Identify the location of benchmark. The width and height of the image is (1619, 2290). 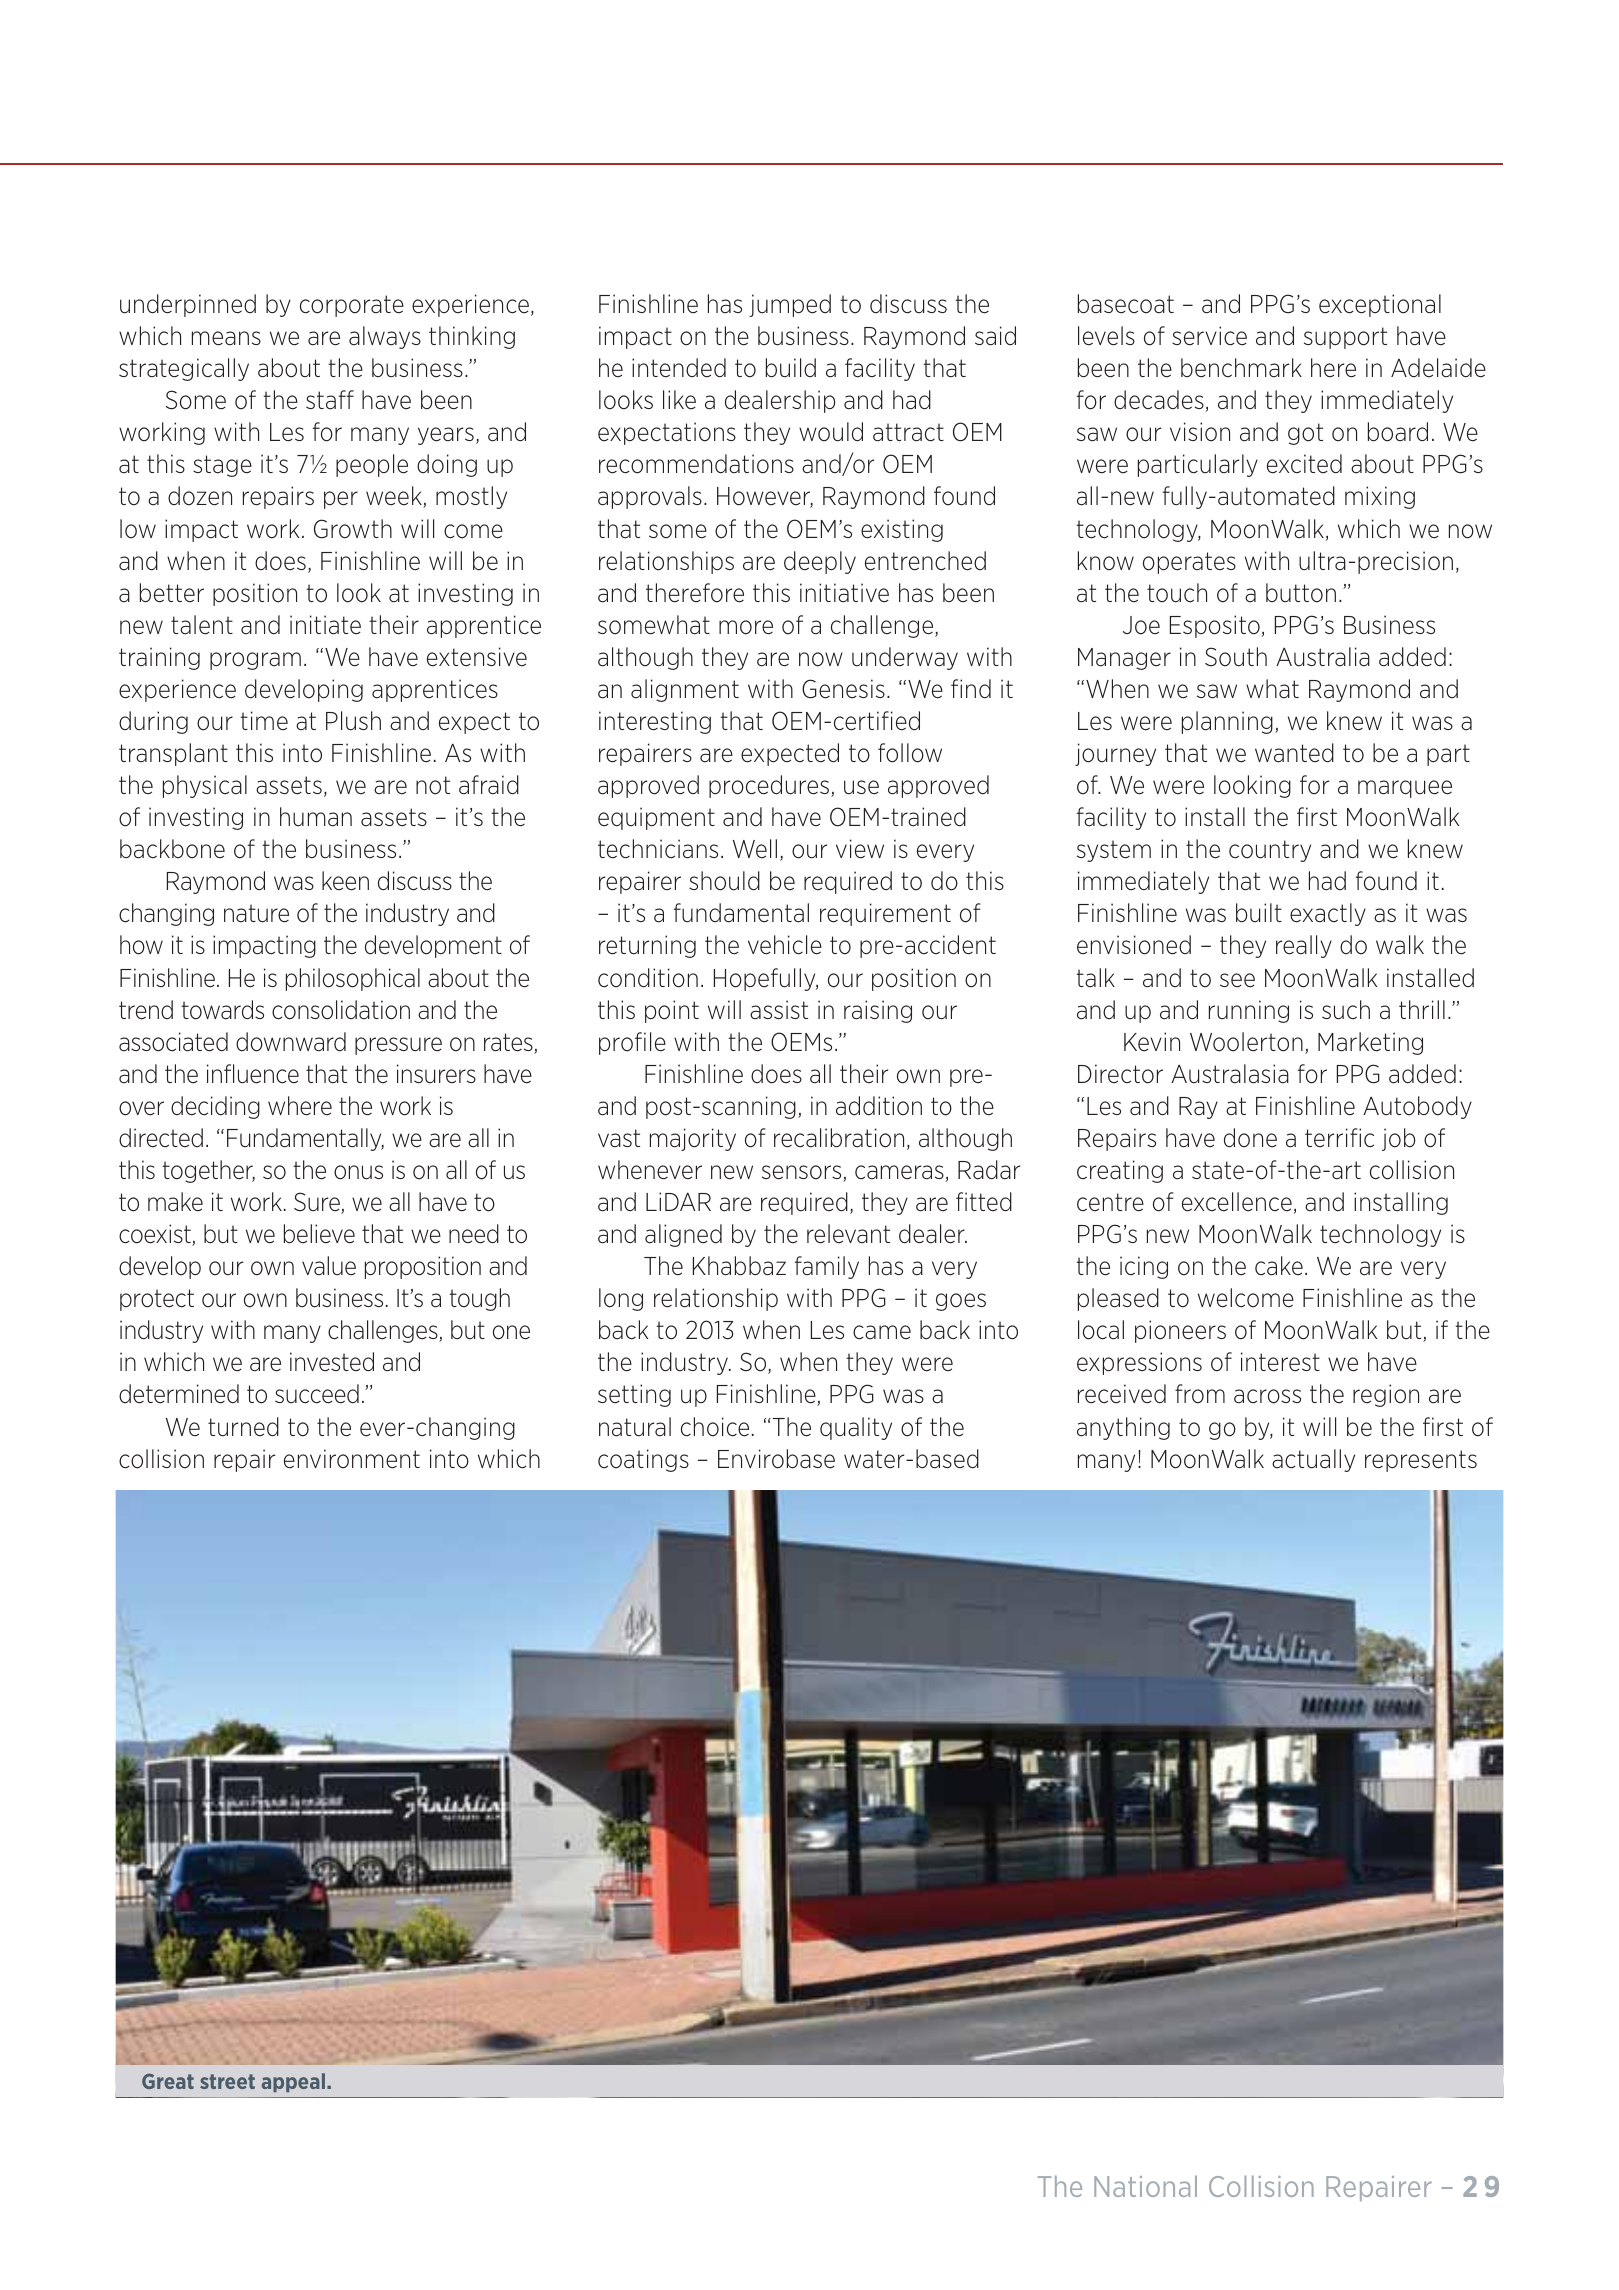
(1241, 368).
